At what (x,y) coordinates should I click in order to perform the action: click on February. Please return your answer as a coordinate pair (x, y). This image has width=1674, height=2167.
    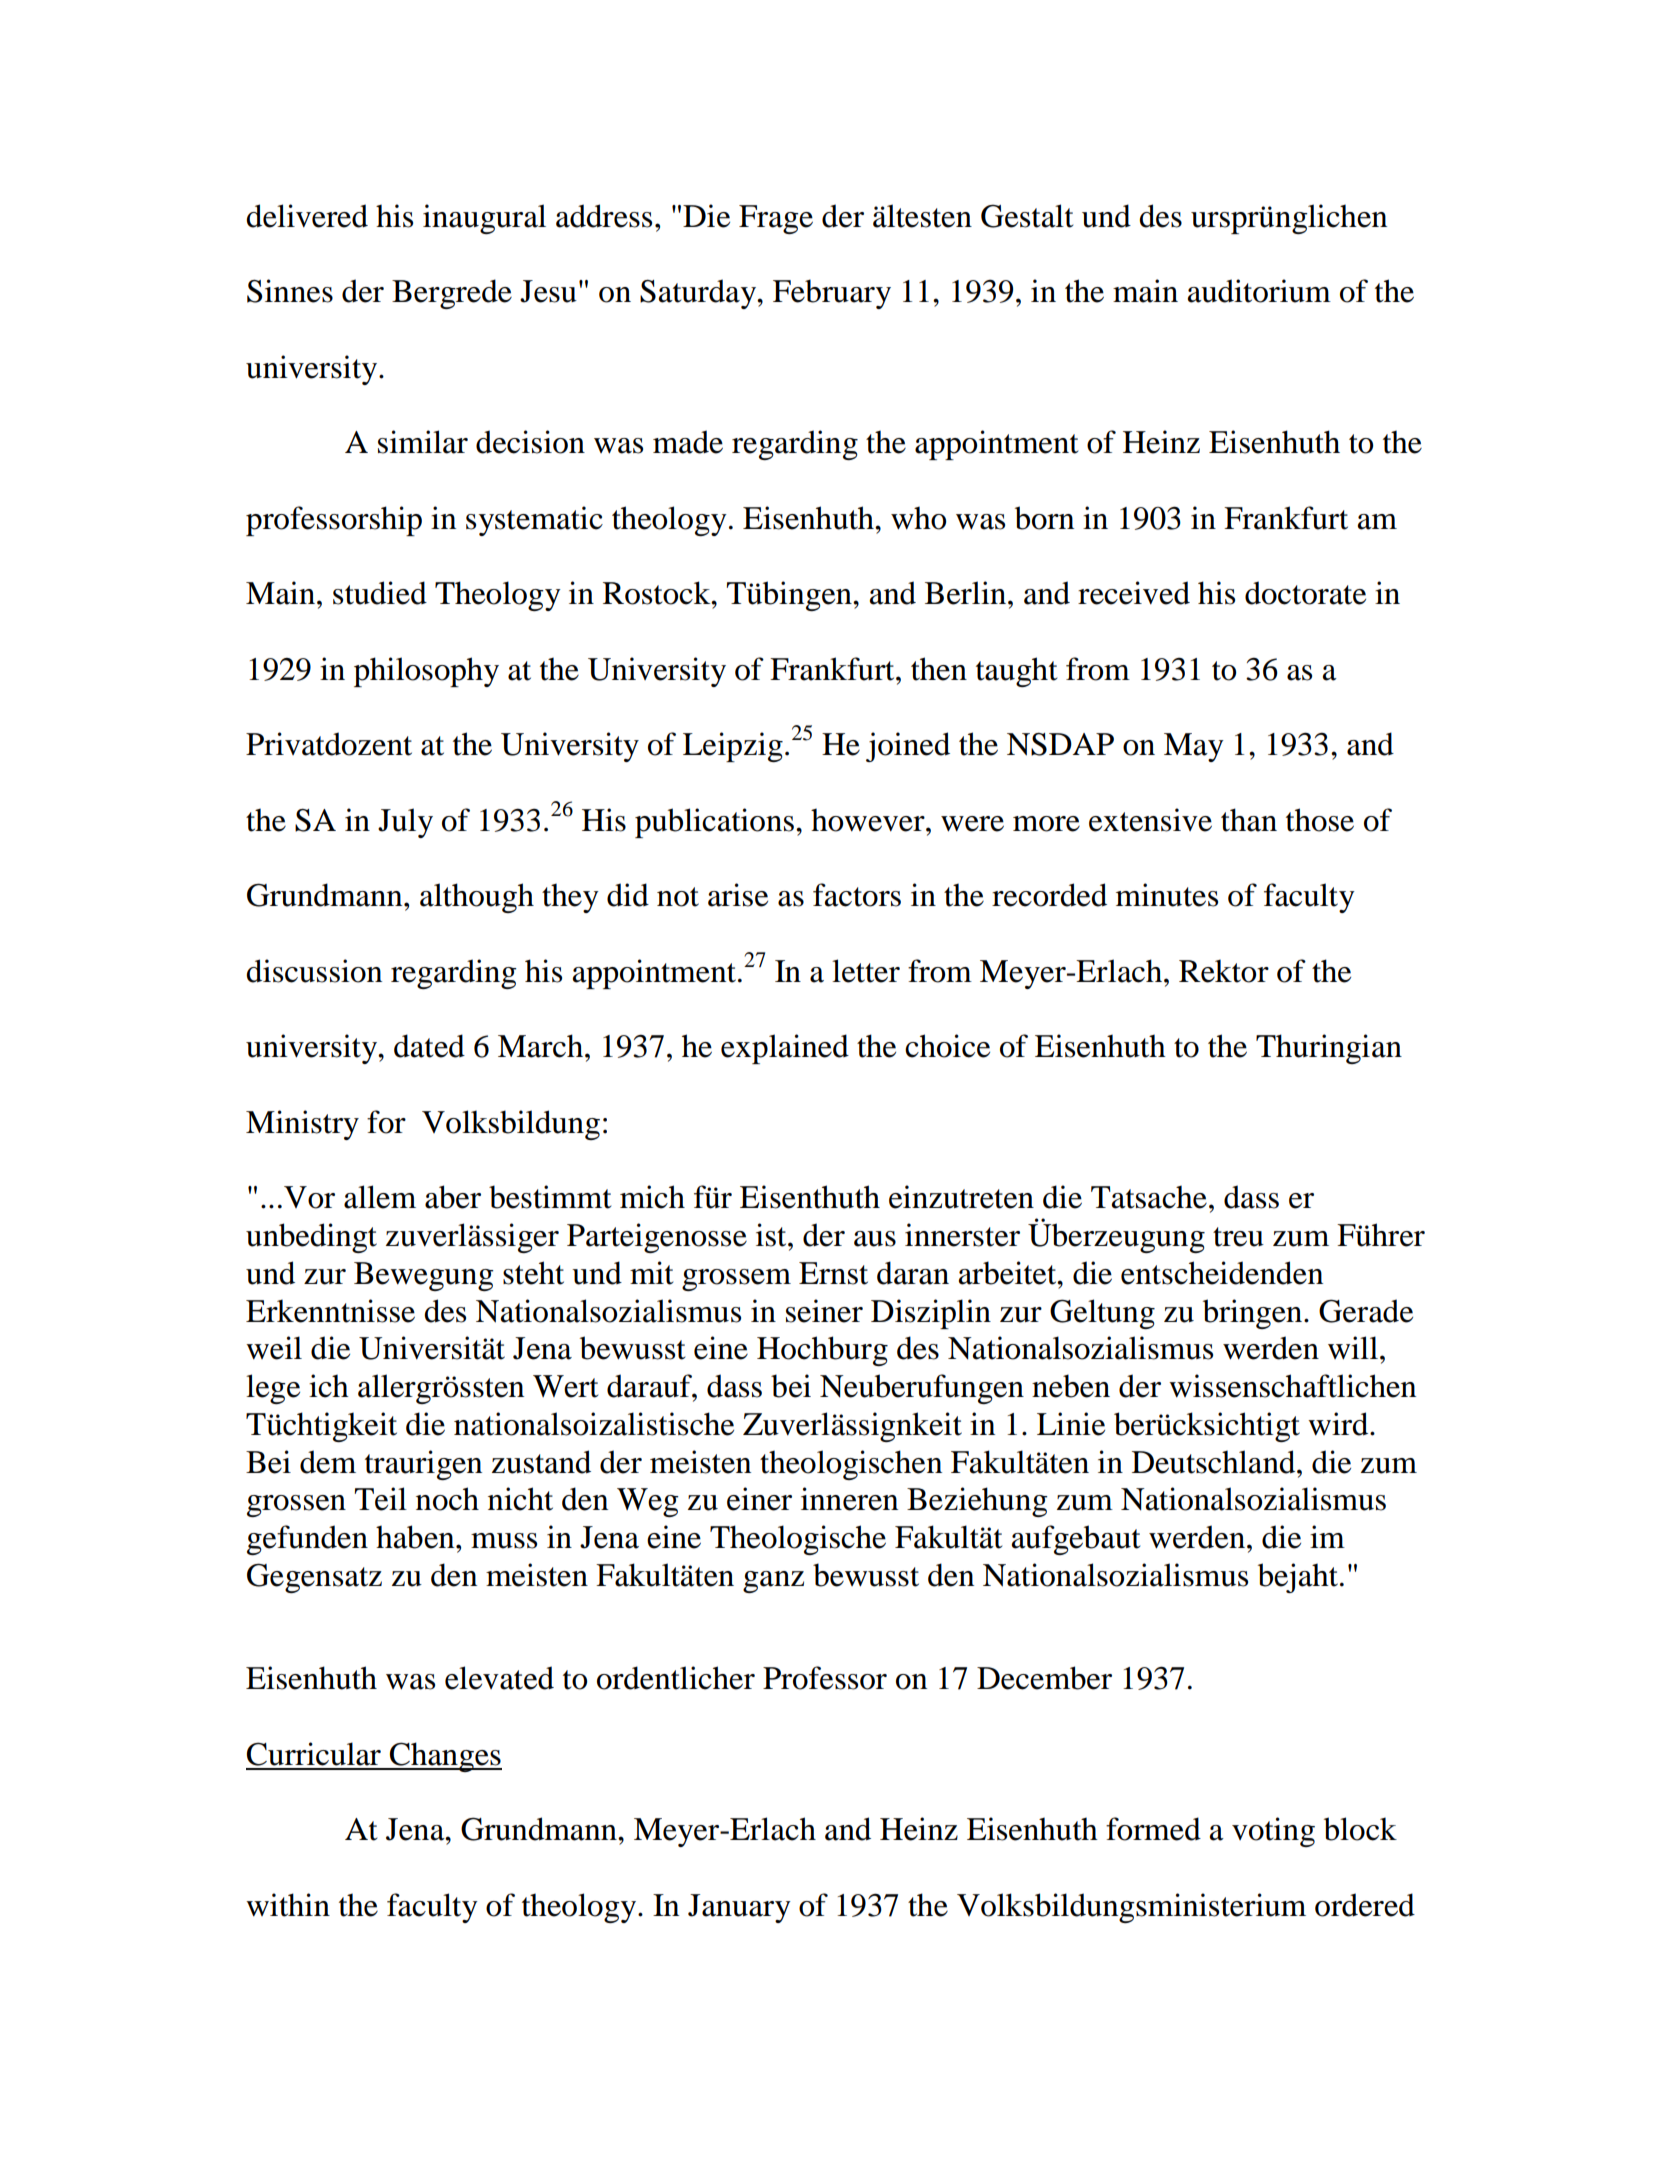
    Looking at the image, I should click on (832, 294).
